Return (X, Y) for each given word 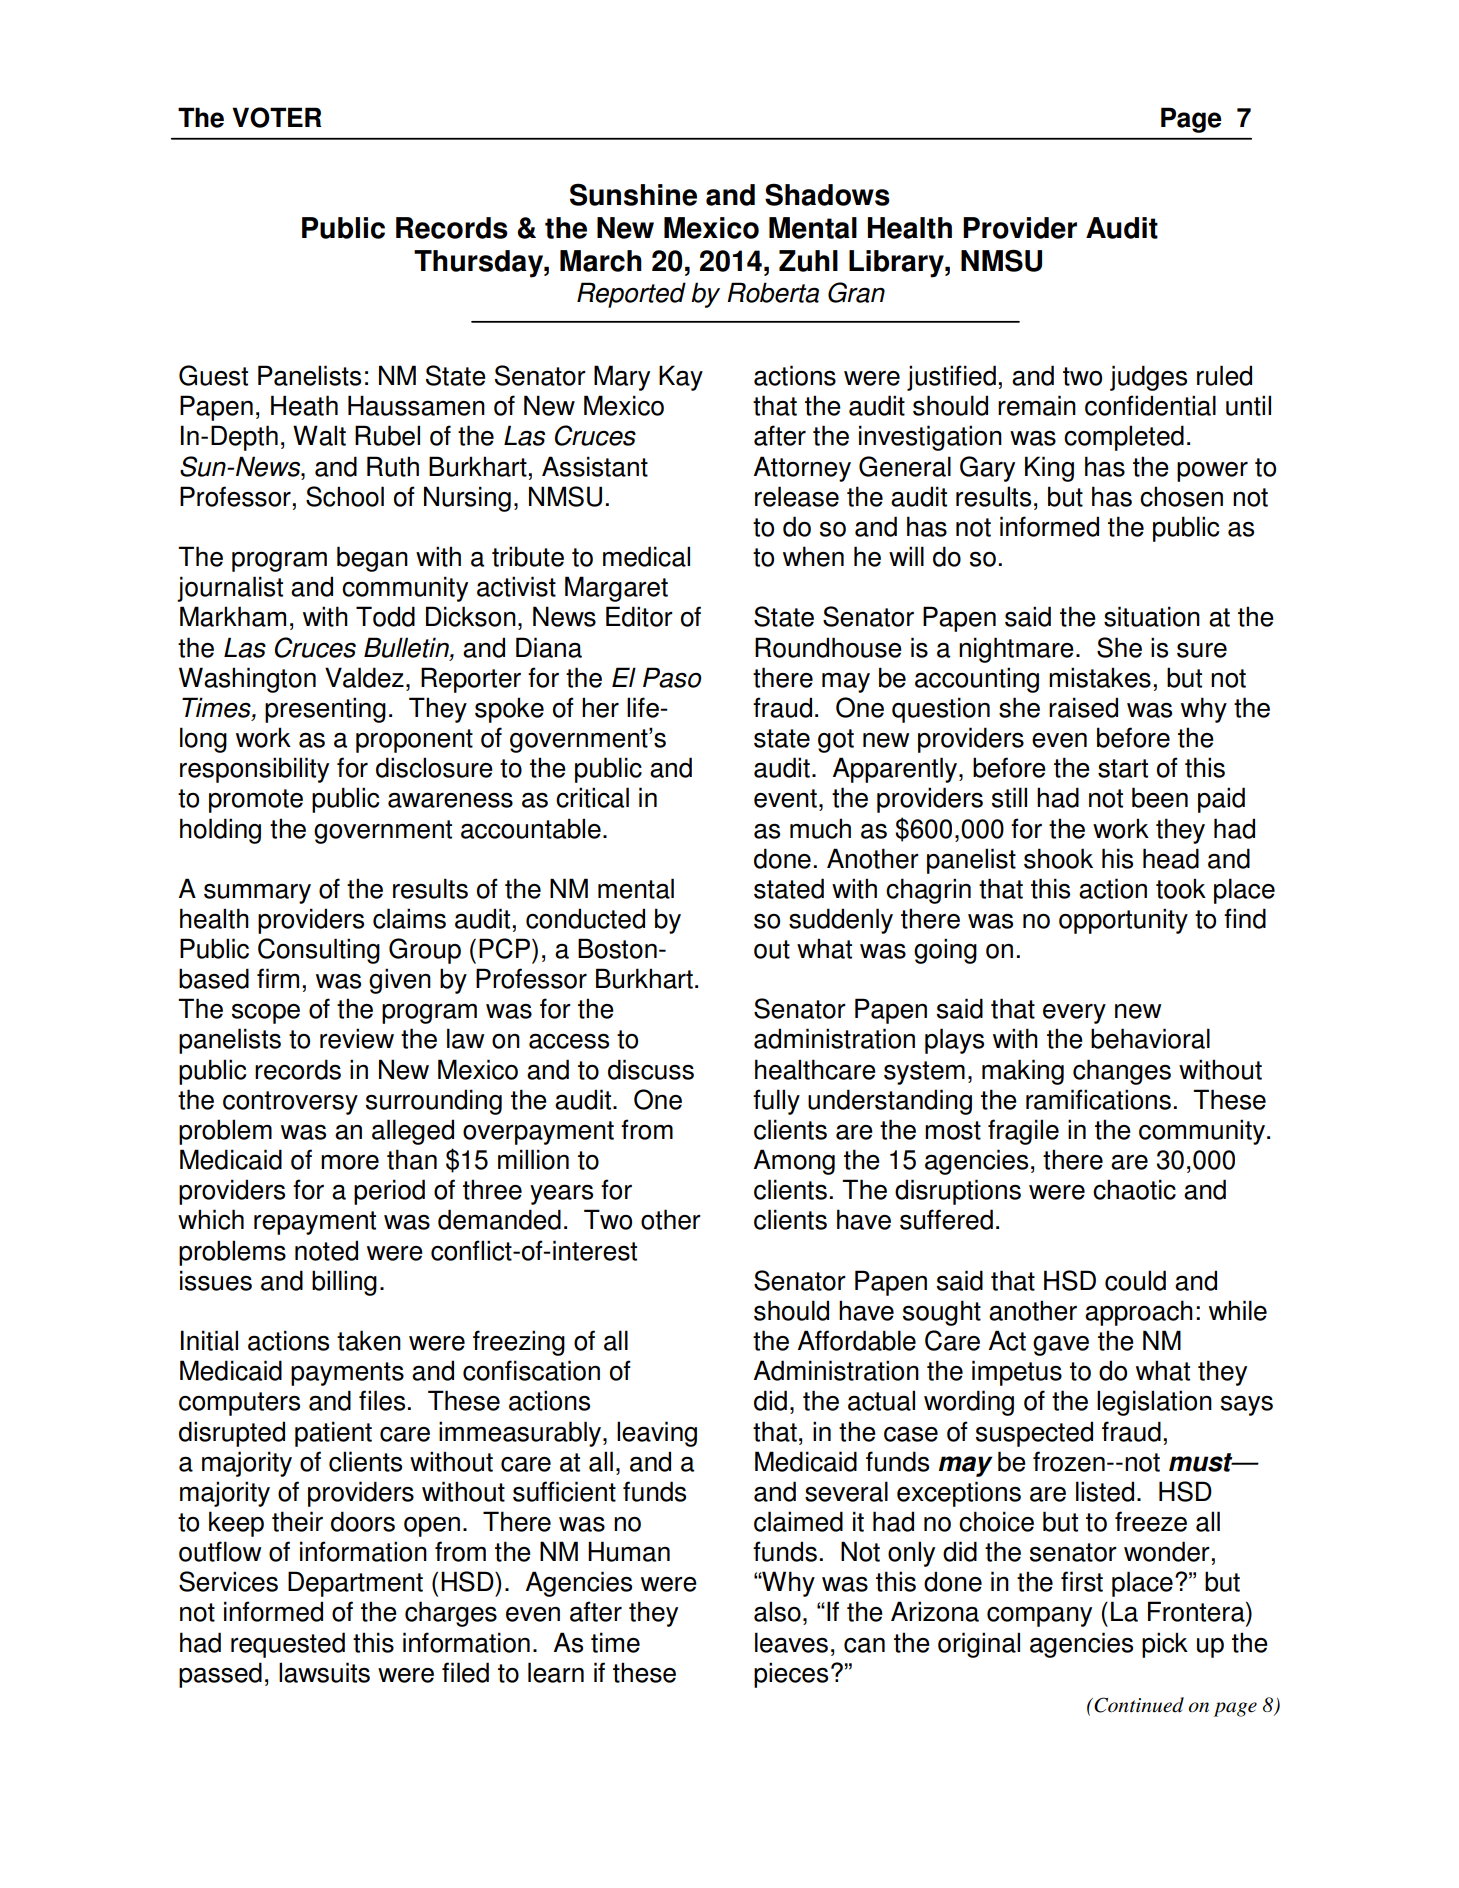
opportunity (1123, 921)
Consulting (319, 951)
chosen (1181, 496)
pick (1165, 1645)
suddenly (841, 921)
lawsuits (324, 1672)
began (372, 559)
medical (646, 556)
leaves (791, 1642)
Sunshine (633, 194)
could (1135, 1280)
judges (1148, 378)
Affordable (857, 1340)
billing (344, 1283)
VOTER (277, 117)
